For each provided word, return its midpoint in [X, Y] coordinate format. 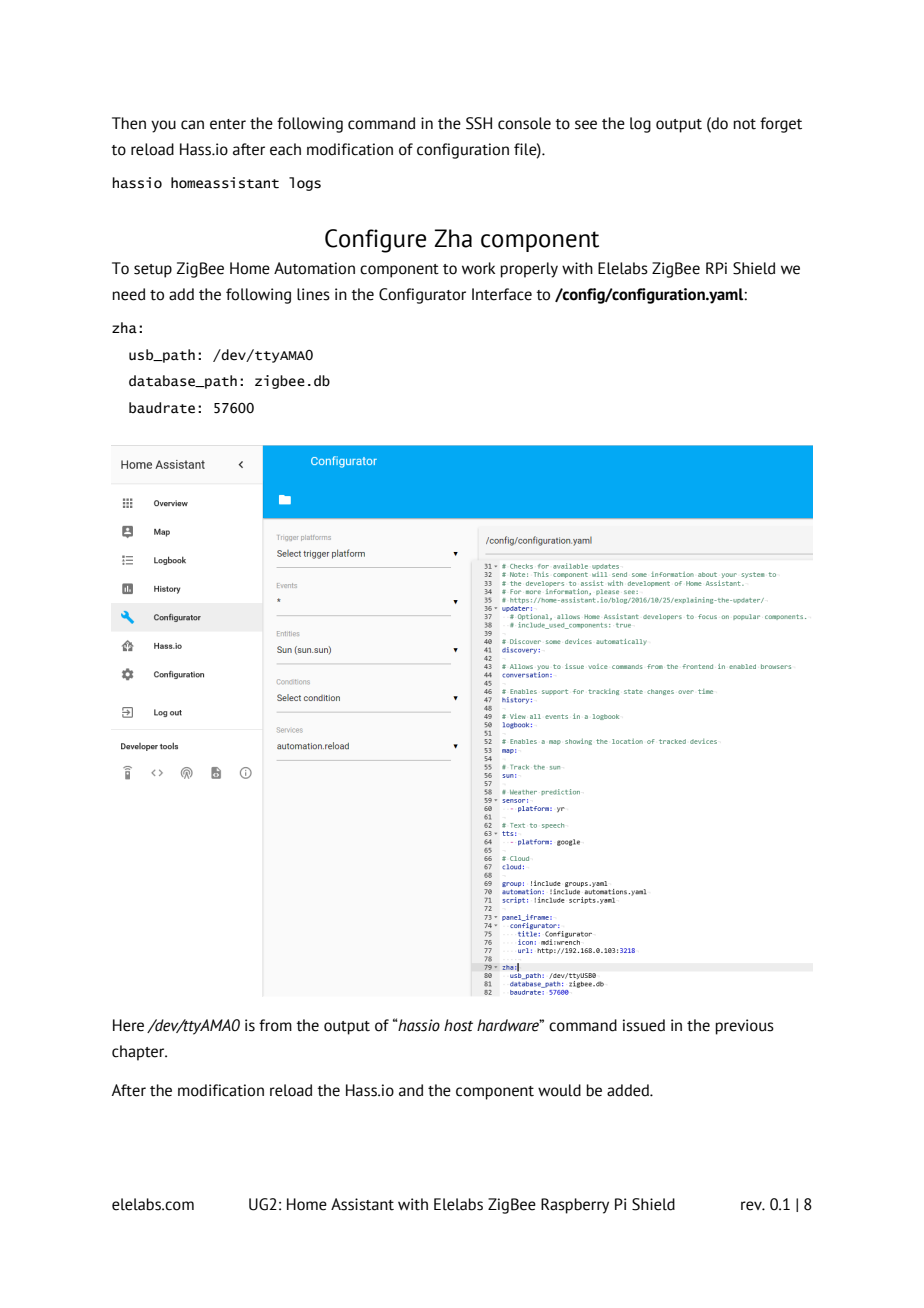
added [629, 1090]
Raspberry [575, 1206]
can [192, 125]
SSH [479, 123]
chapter [139, 1053]
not [744, 124]
